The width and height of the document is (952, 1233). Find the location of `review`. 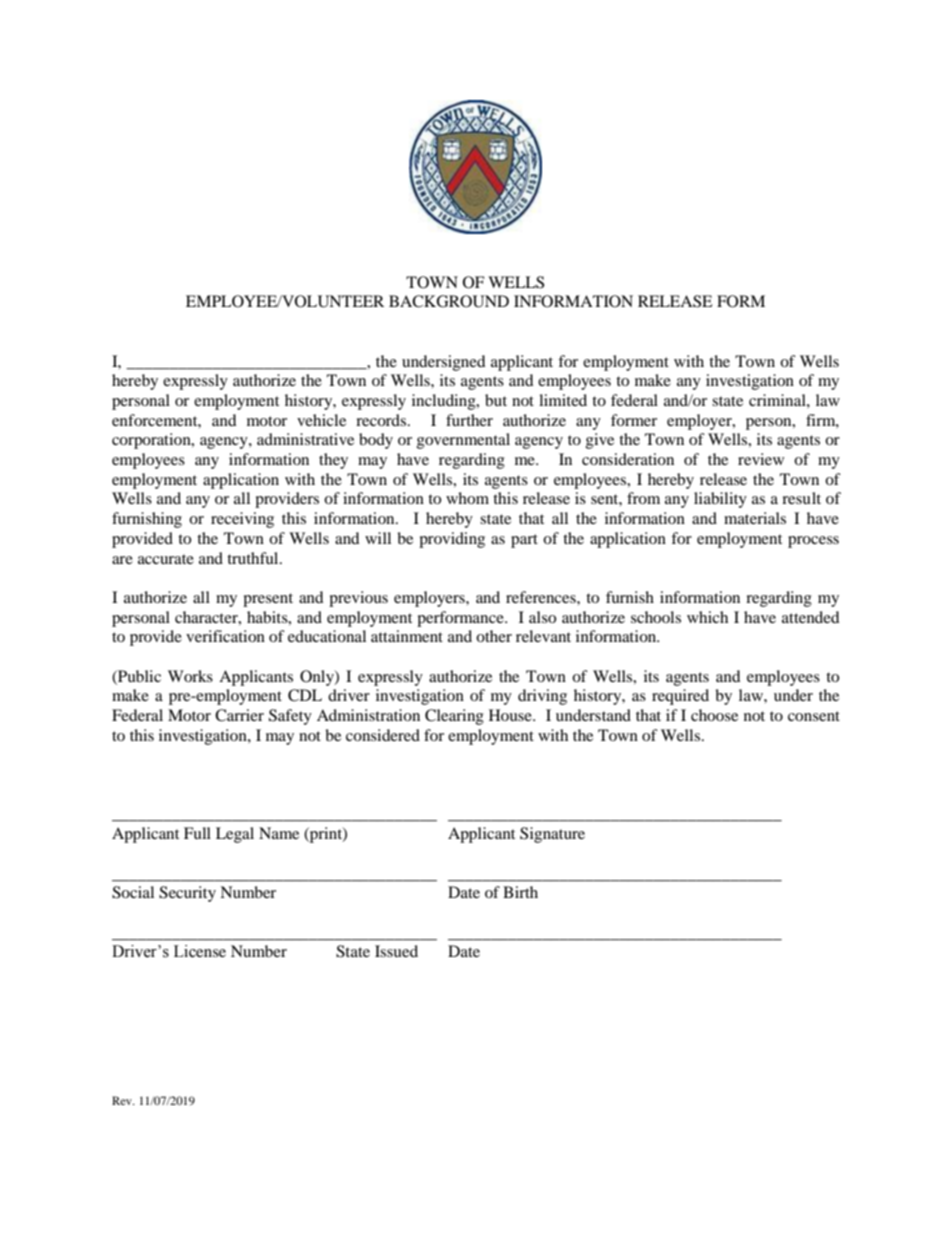

review is located at coordinates (761, 459).
